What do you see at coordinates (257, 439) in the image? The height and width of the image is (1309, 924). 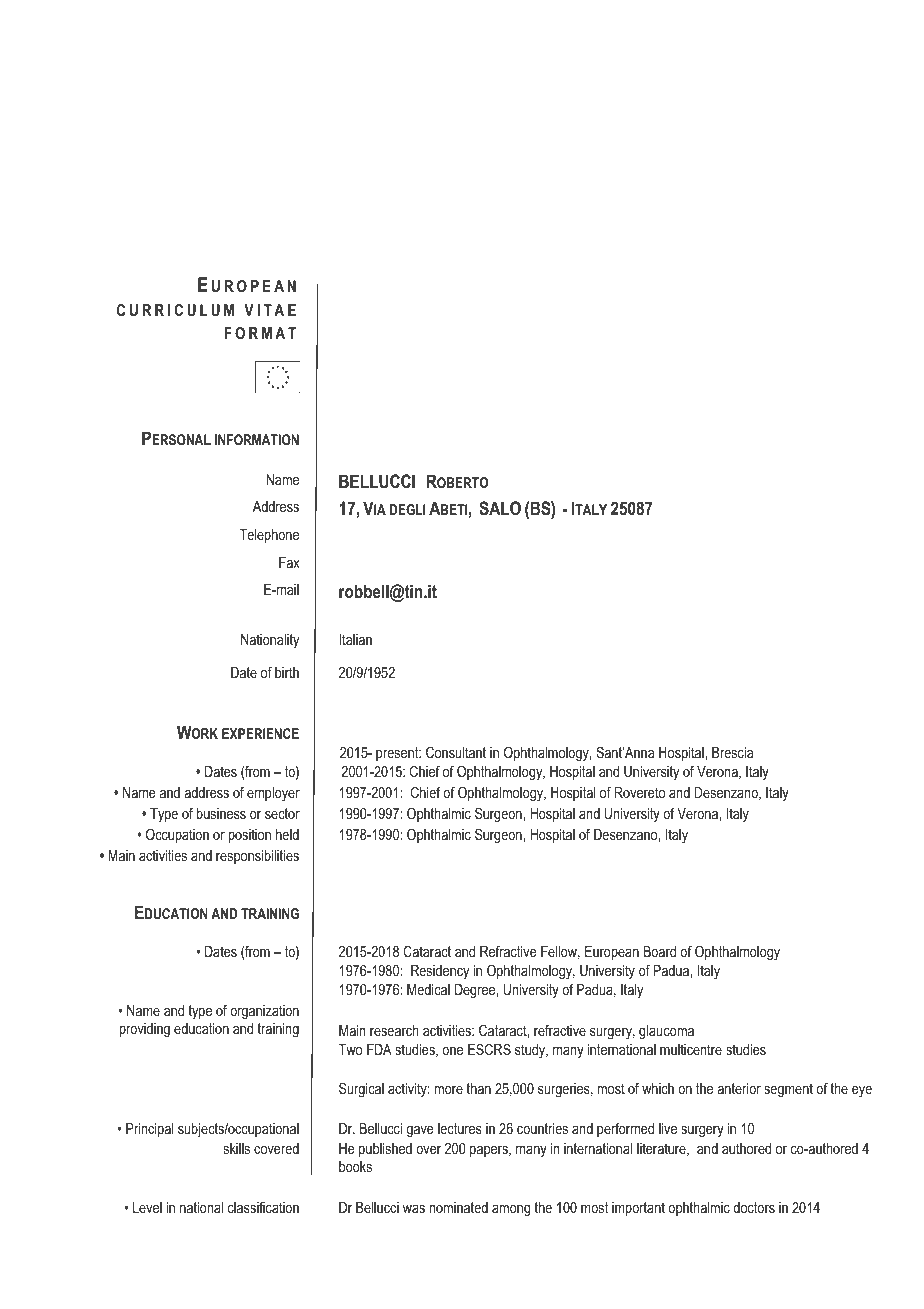 I see `INFORMATION` at bounding box center [257, 439].
